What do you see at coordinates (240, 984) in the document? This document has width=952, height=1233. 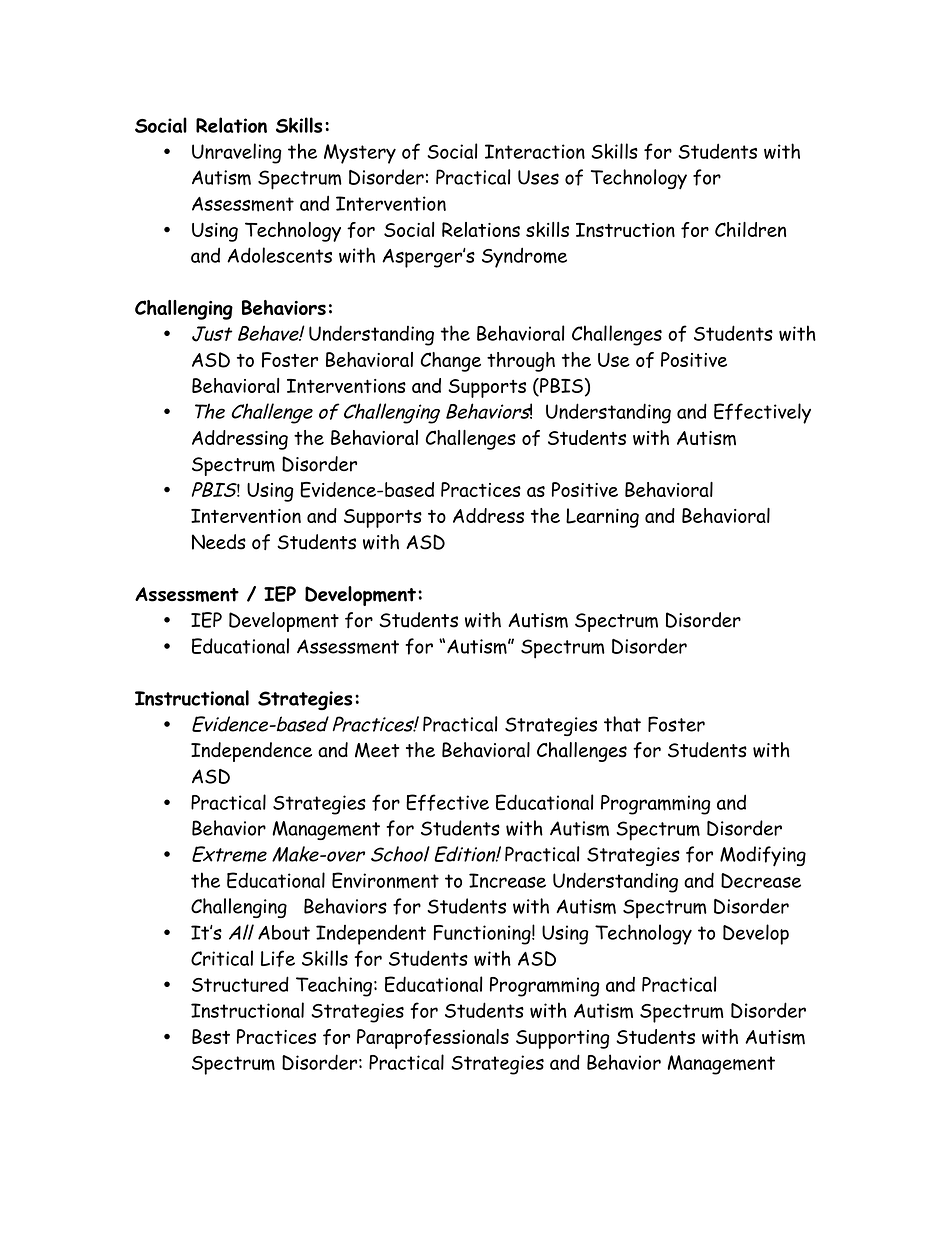 I see `Structured` at bounding box center [240, 984].
